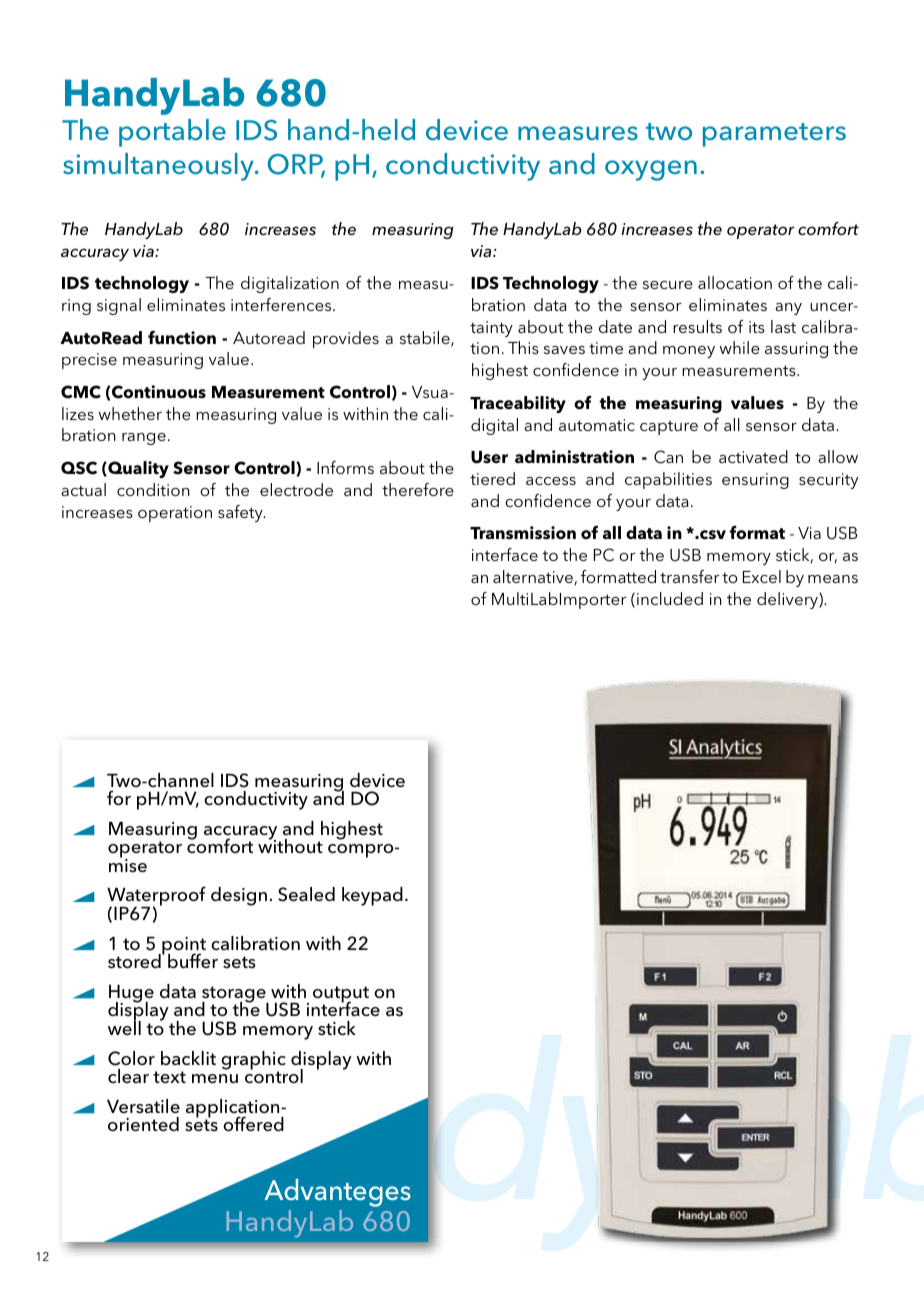  What do you see at coordinates (372, 896) in the image?
I see `keypad` at bounding box center [372, 896].
